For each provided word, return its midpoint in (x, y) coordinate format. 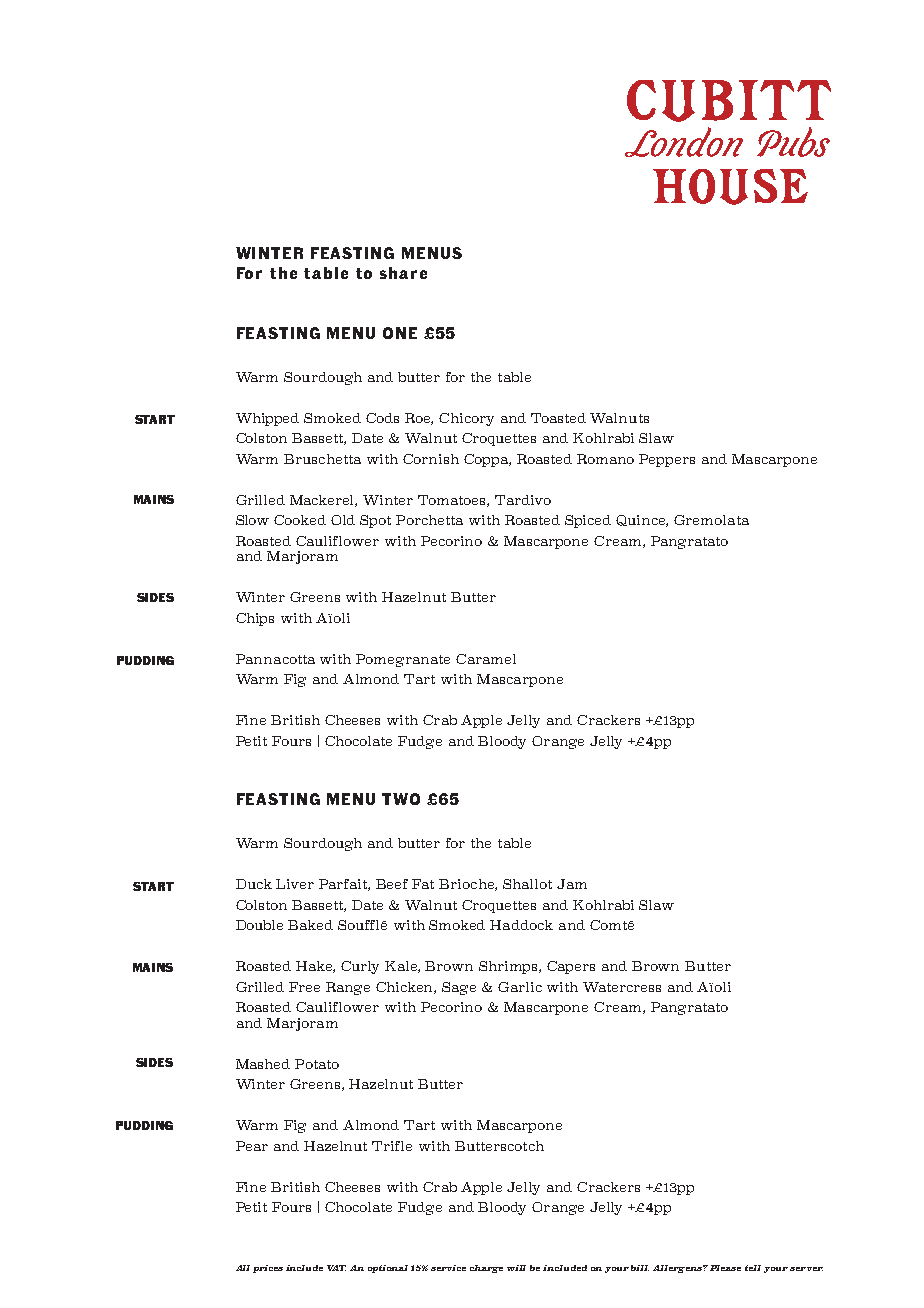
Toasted (558, 418)
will (516, 1268)
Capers (571, 967)
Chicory (466, 419)
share (403, 273)
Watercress (622, 987)
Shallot (527, 884)
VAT (336, 1268)
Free (304, 987)
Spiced (588, 521)
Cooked (300, 520)
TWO (401, 799)
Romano (605, 459)
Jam (572, 884)
